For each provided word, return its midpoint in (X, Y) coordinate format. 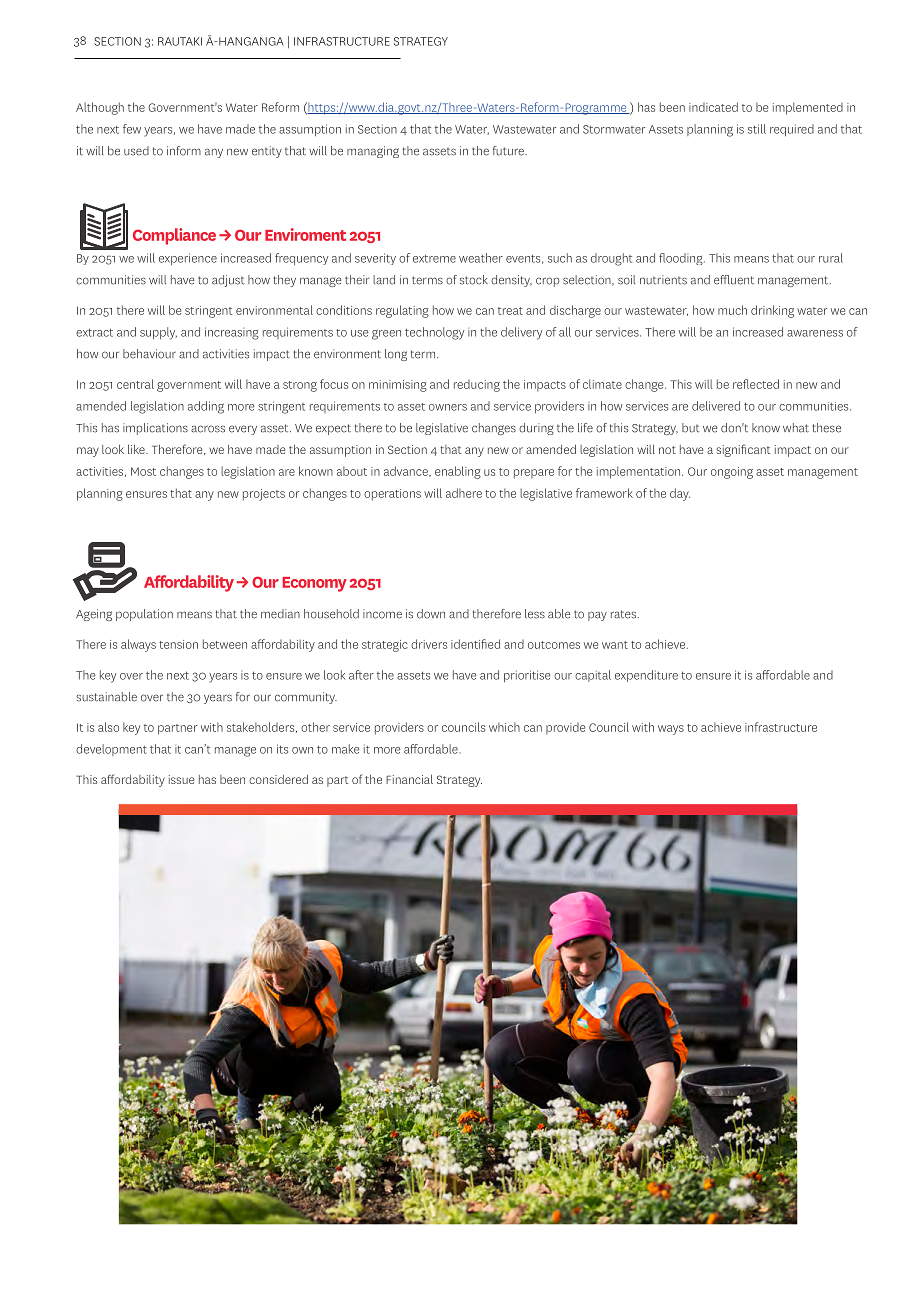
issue (181, 779)
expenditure (646, 676)
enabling (458, 472)
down (431, 614)
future (509, 151)
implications (155, 429)
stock (474, 280)
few (132, 129)
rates (623, 614)
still (757, 129)
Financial (409, 779)
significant (743, 450)
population (144, 615)
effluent (734, 280)
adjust (228, 281)
